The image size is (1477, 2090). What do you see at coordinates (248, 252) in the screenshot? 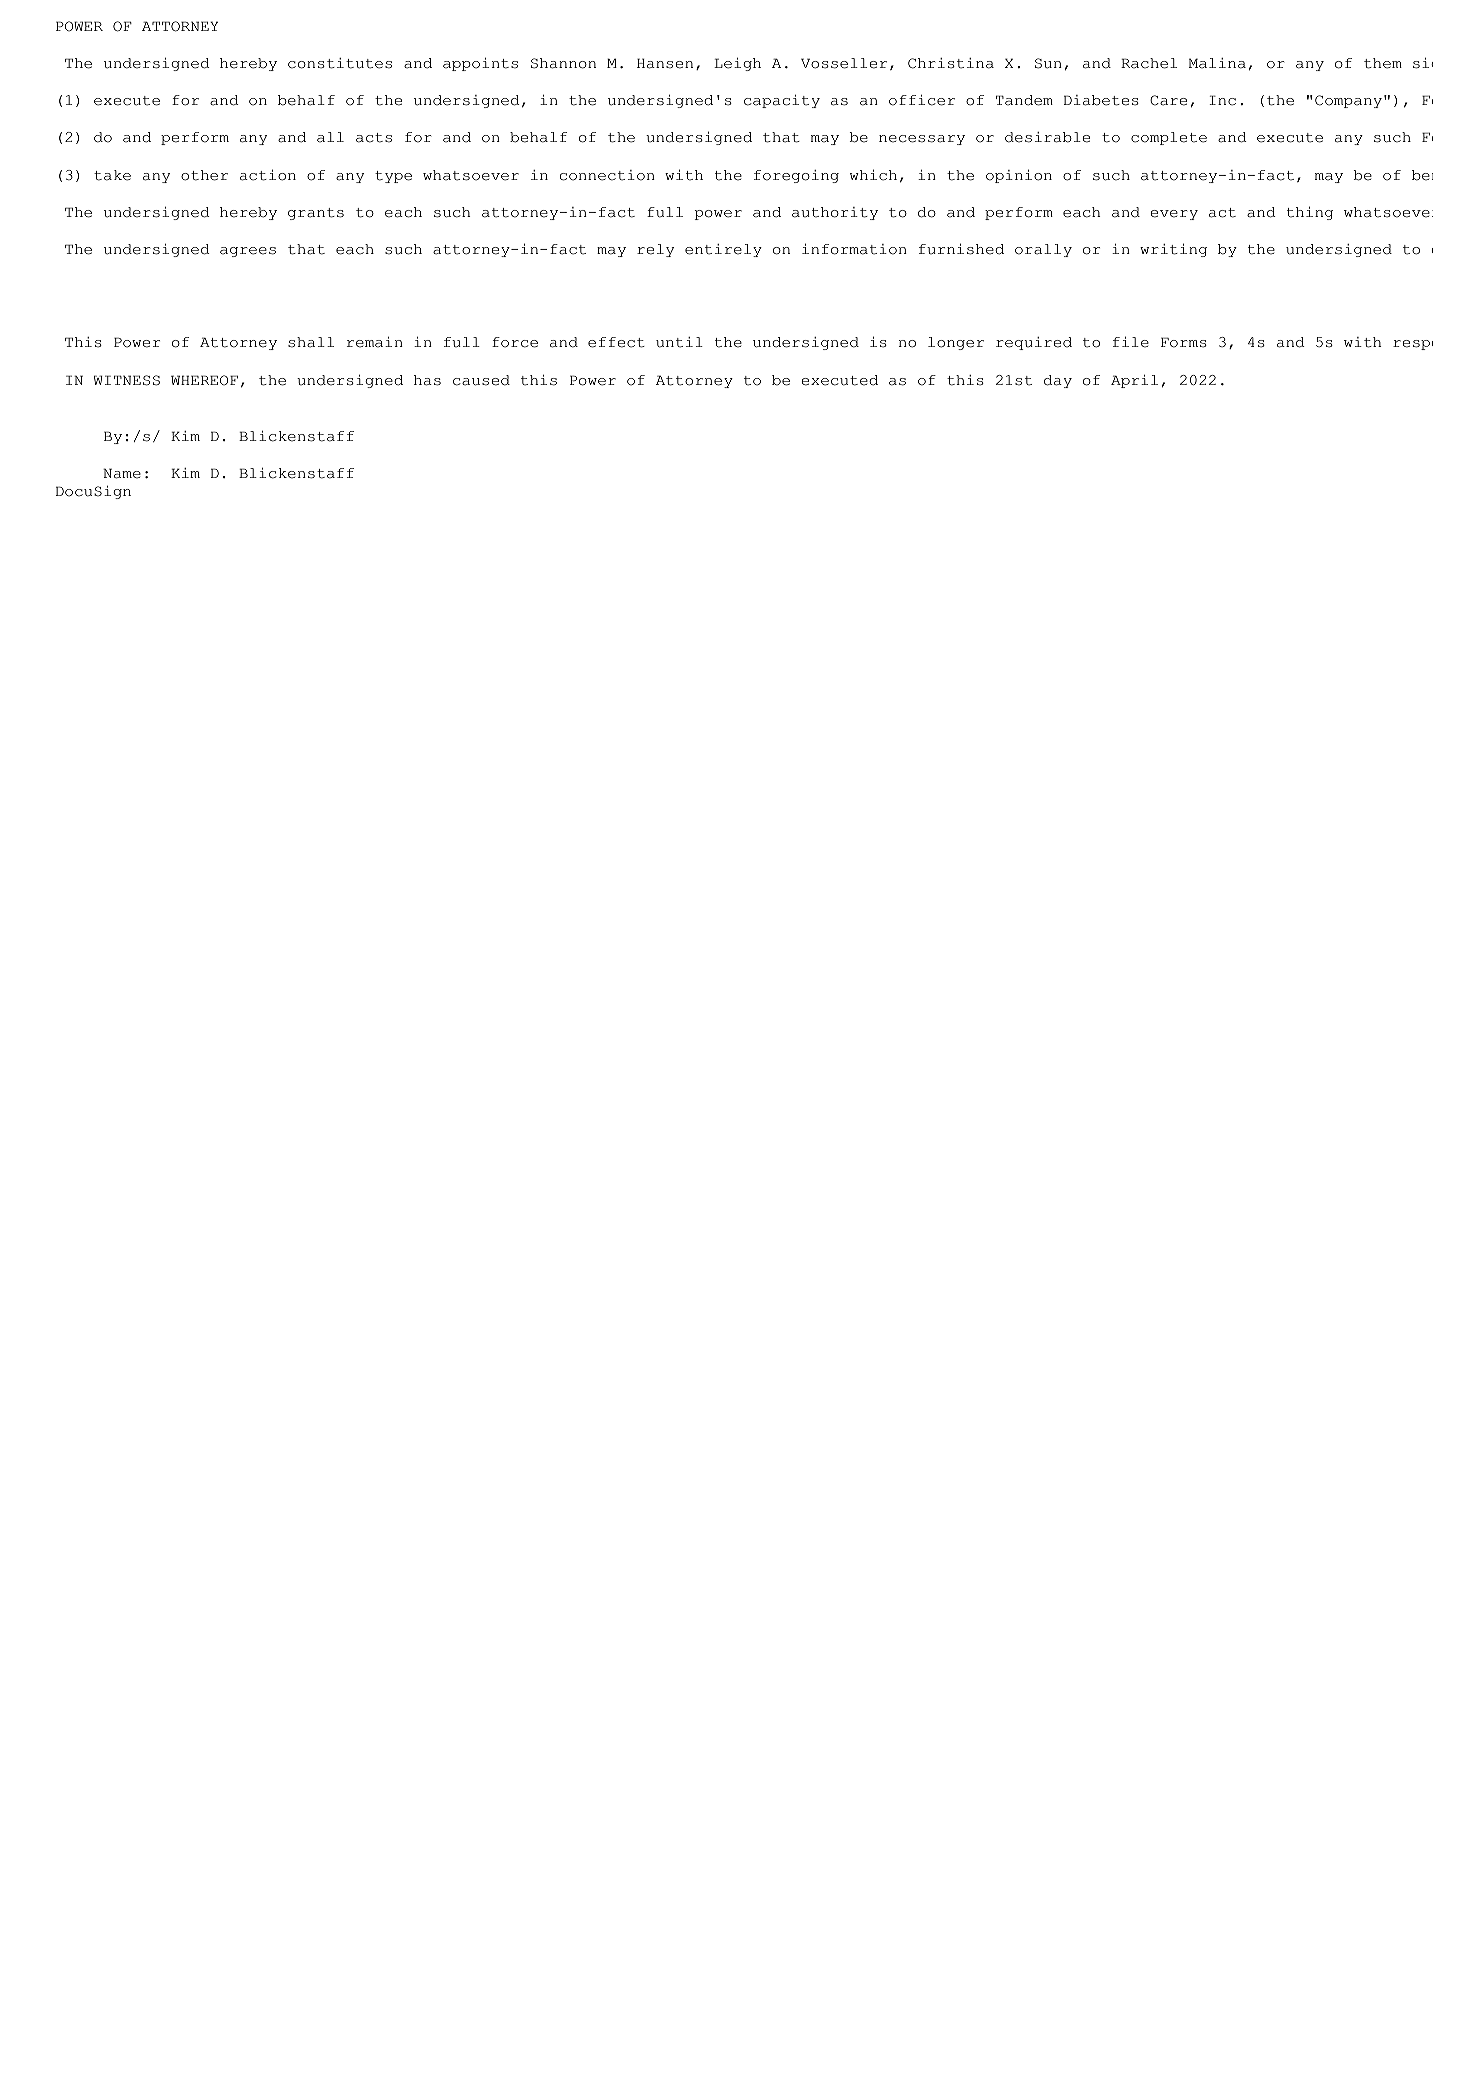
I see `agrees` at bounding box center [248, 252].
